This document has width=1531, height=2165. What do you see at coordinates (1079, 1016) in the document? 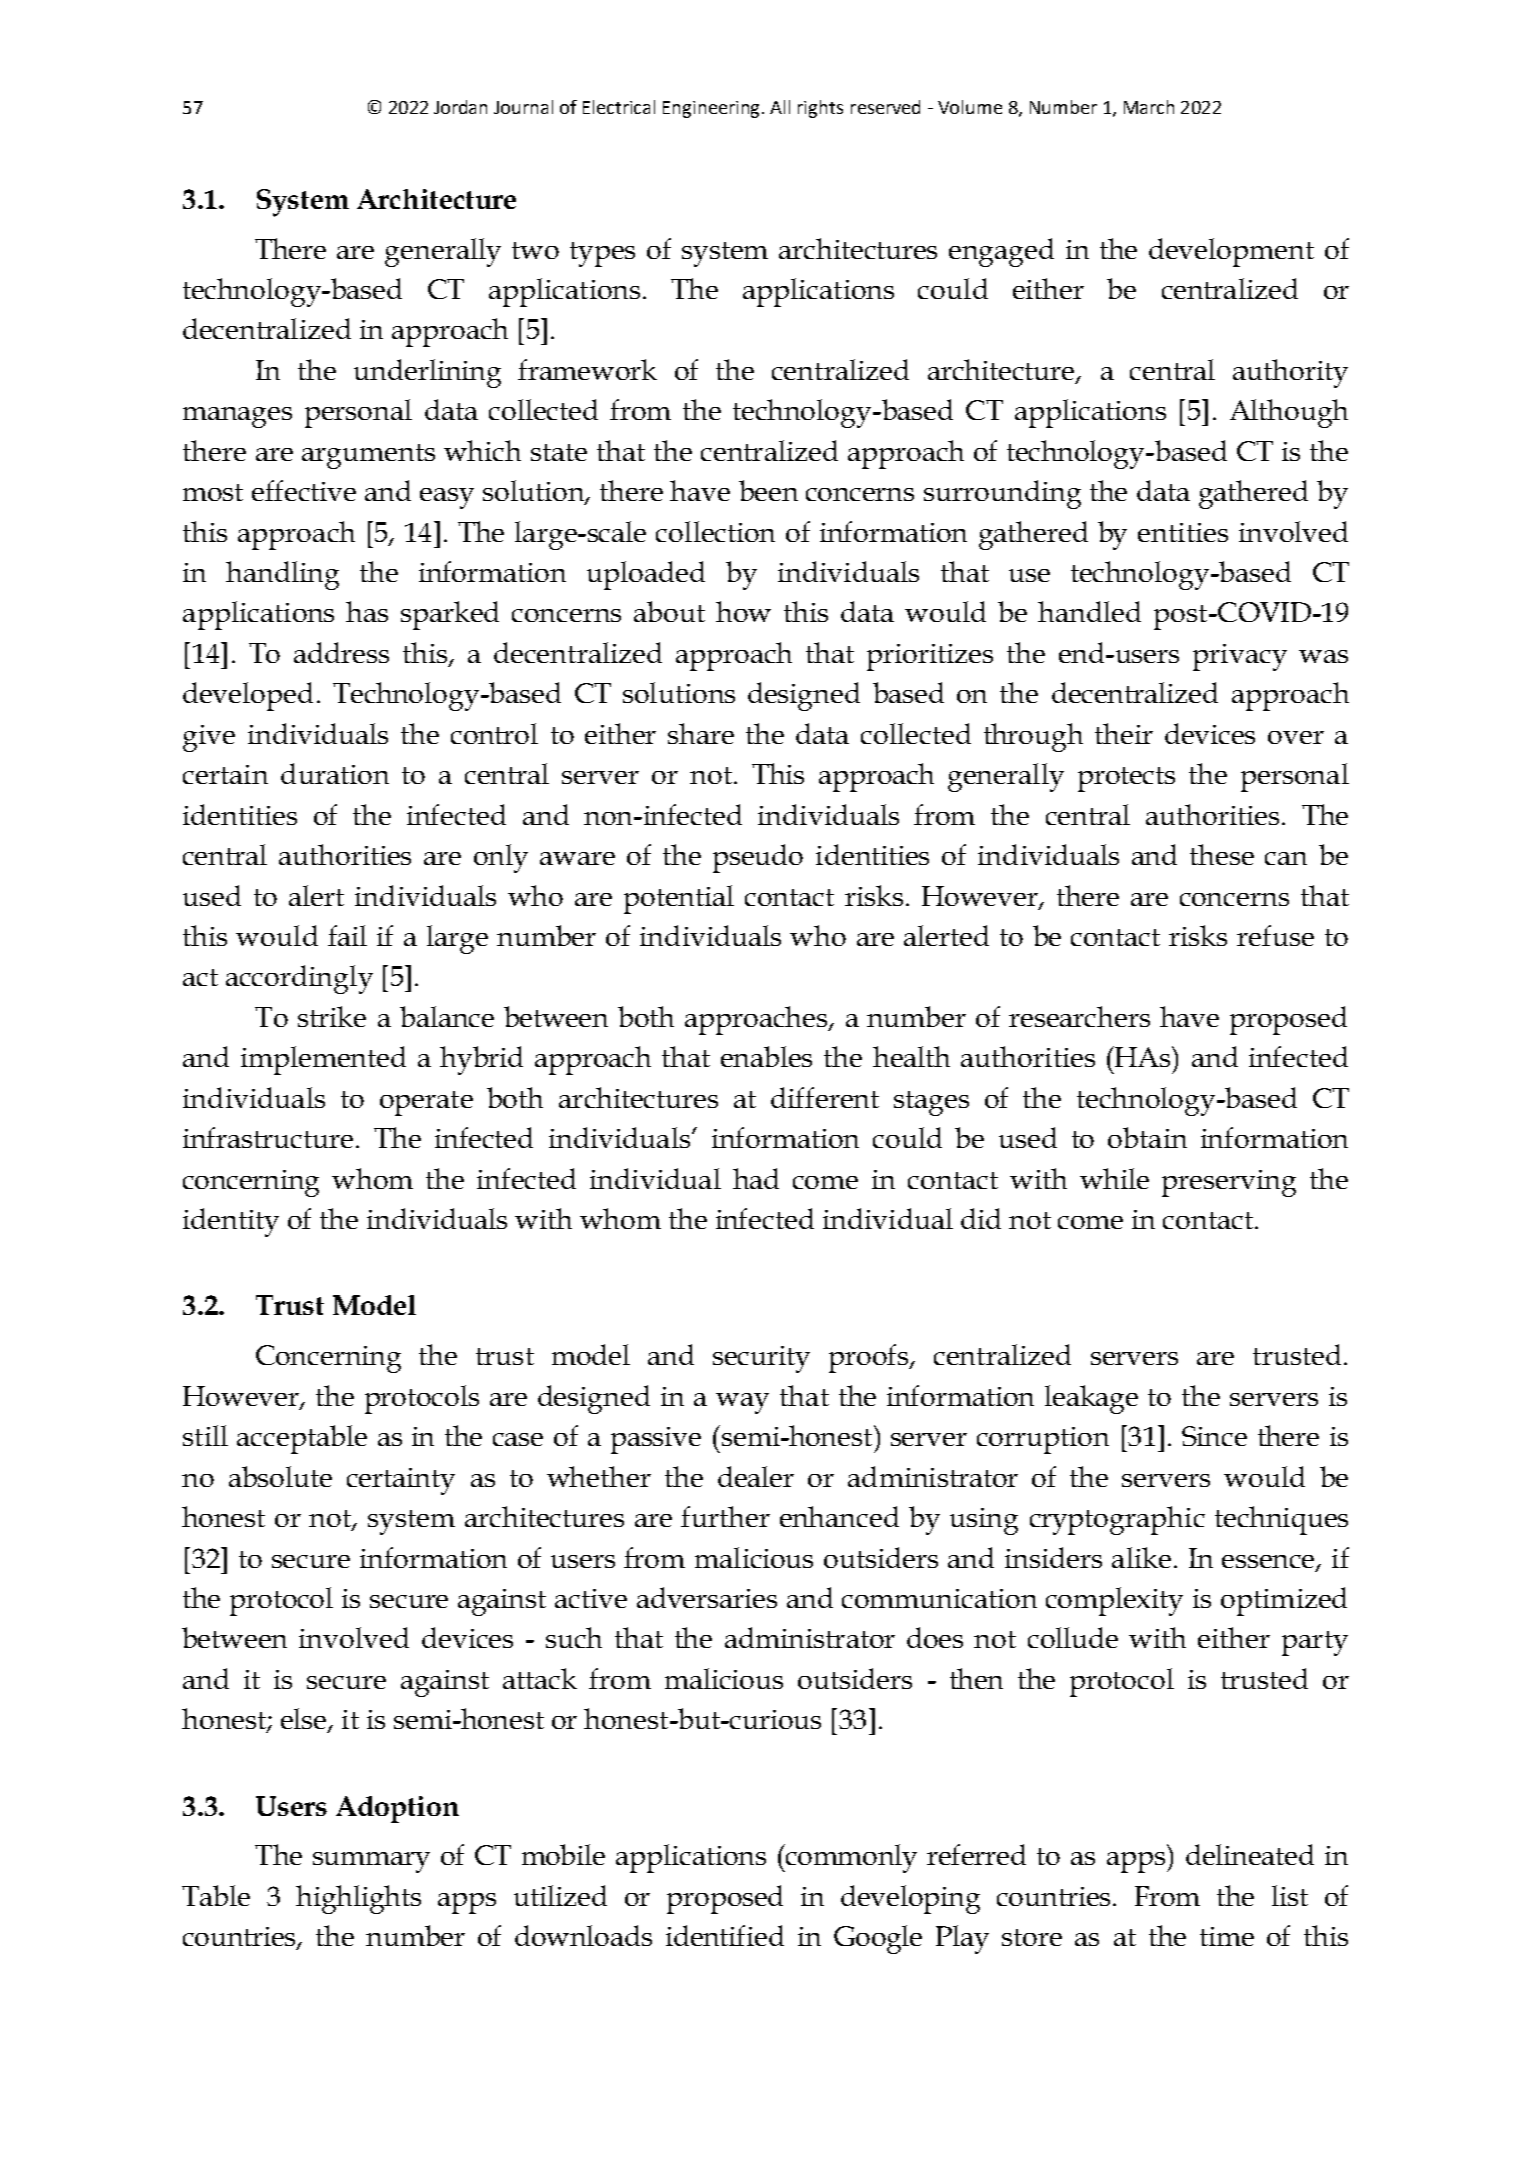
I see `researchers` at bounding box center [1079, 1016].
